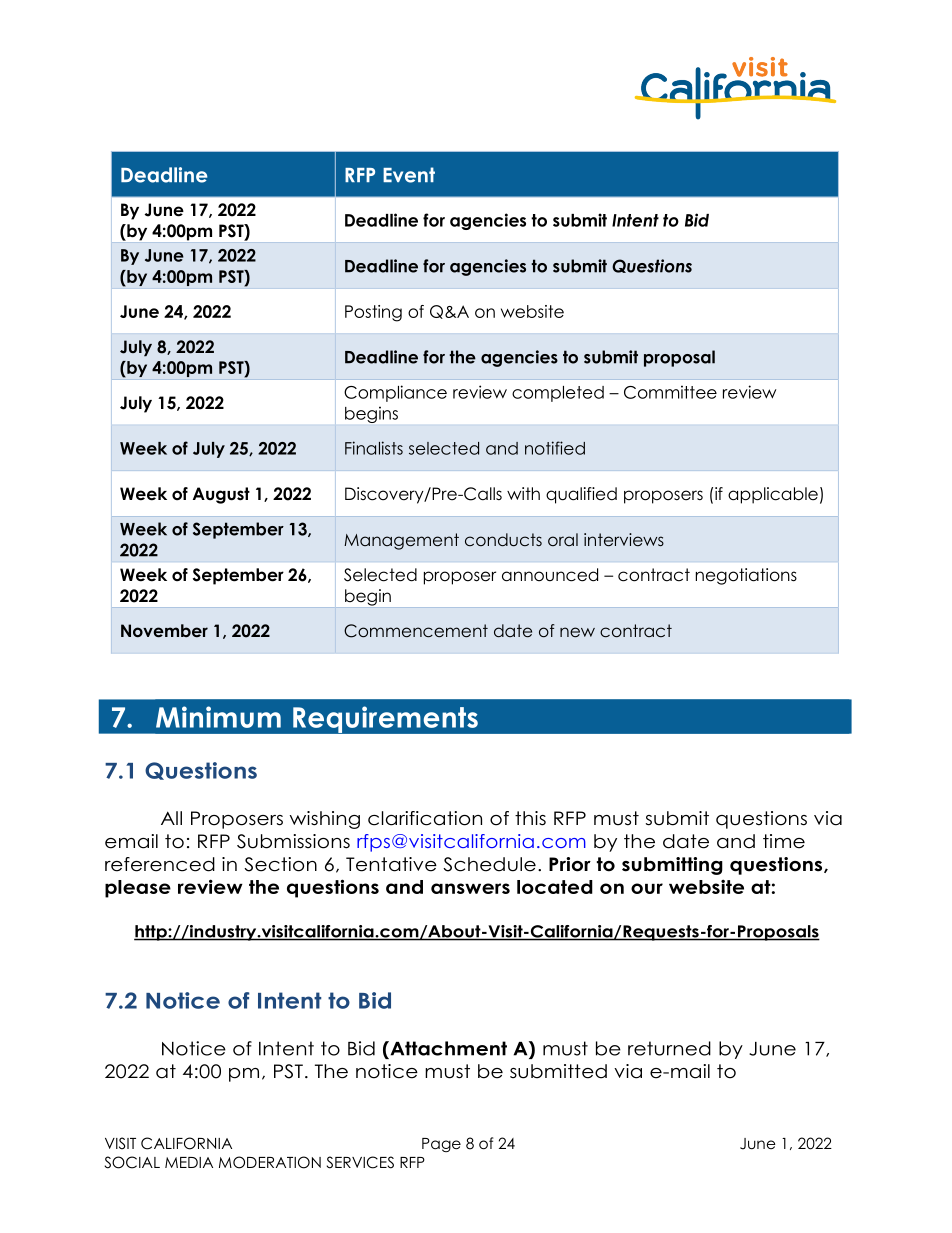 The height and width of the image is (1233, 952). What do you see at coordinates (670, 392) in the image?
I see `Committee` at bounding box center [670, 392].
